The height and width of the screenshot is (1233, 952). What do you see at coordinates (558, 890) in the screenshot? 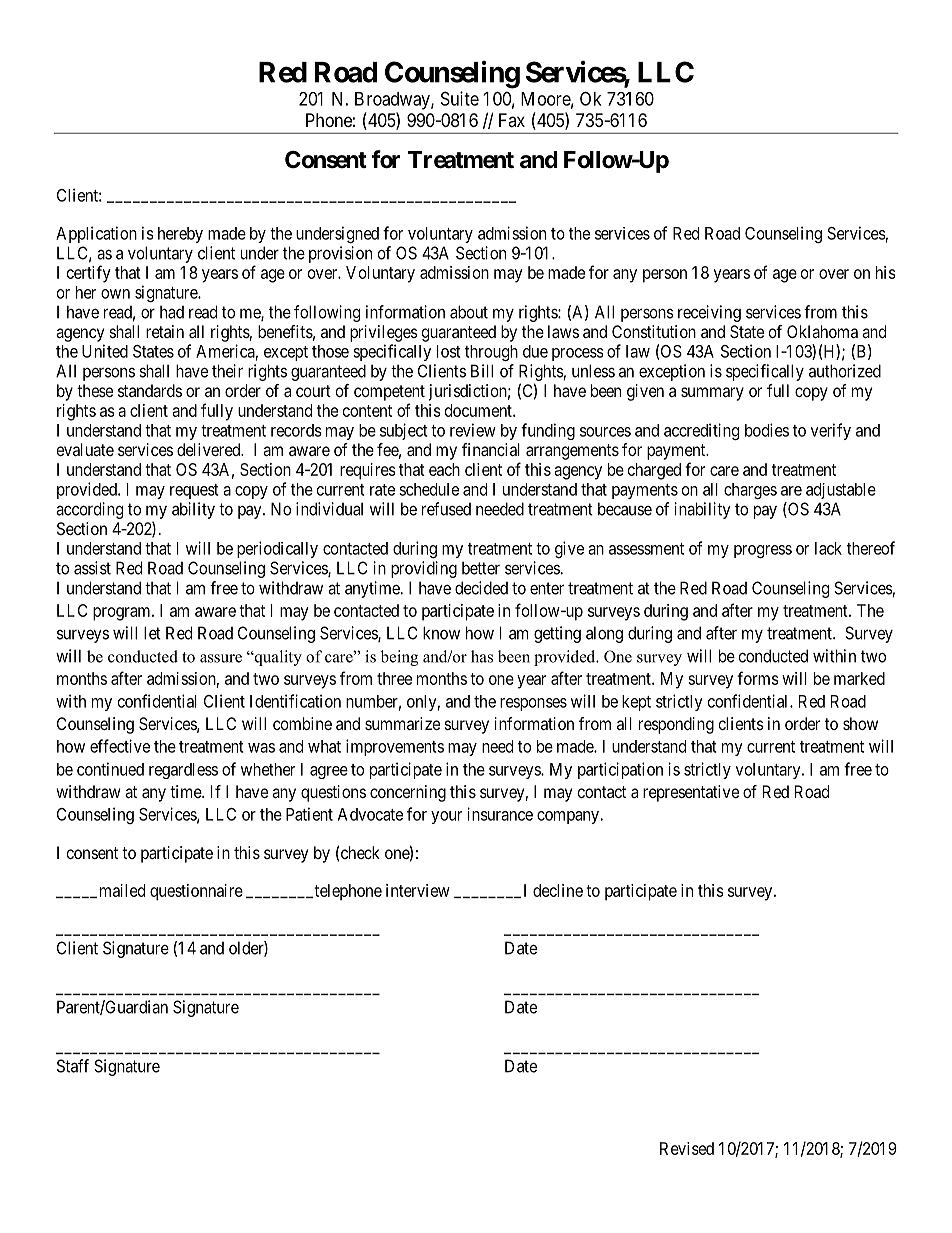
I see `decline` at bounding box center [558, 890].
